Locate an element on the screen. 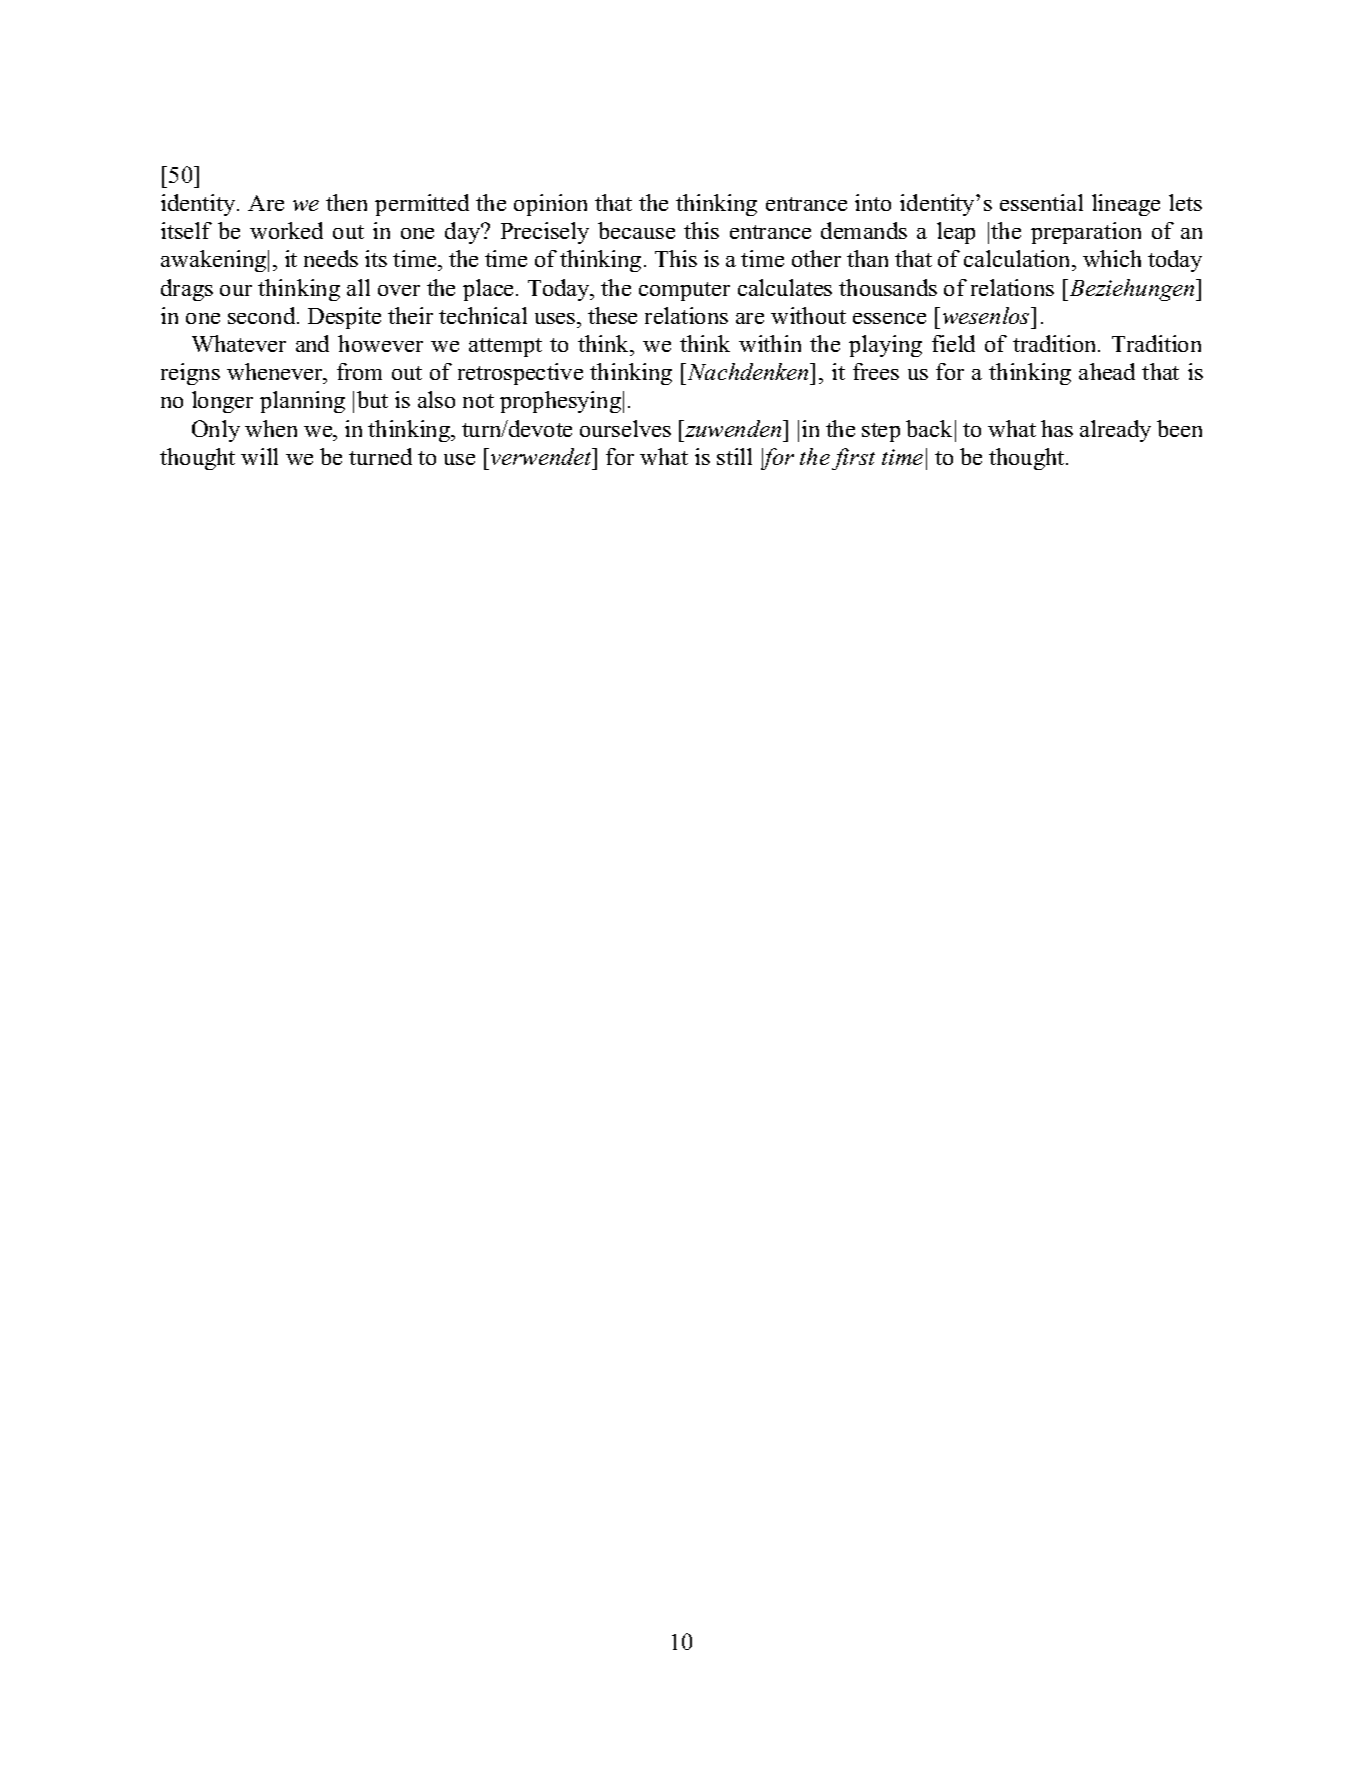 The width and height of the screenshot is (1364, 1766). field is located at coordinates (953, 343).
